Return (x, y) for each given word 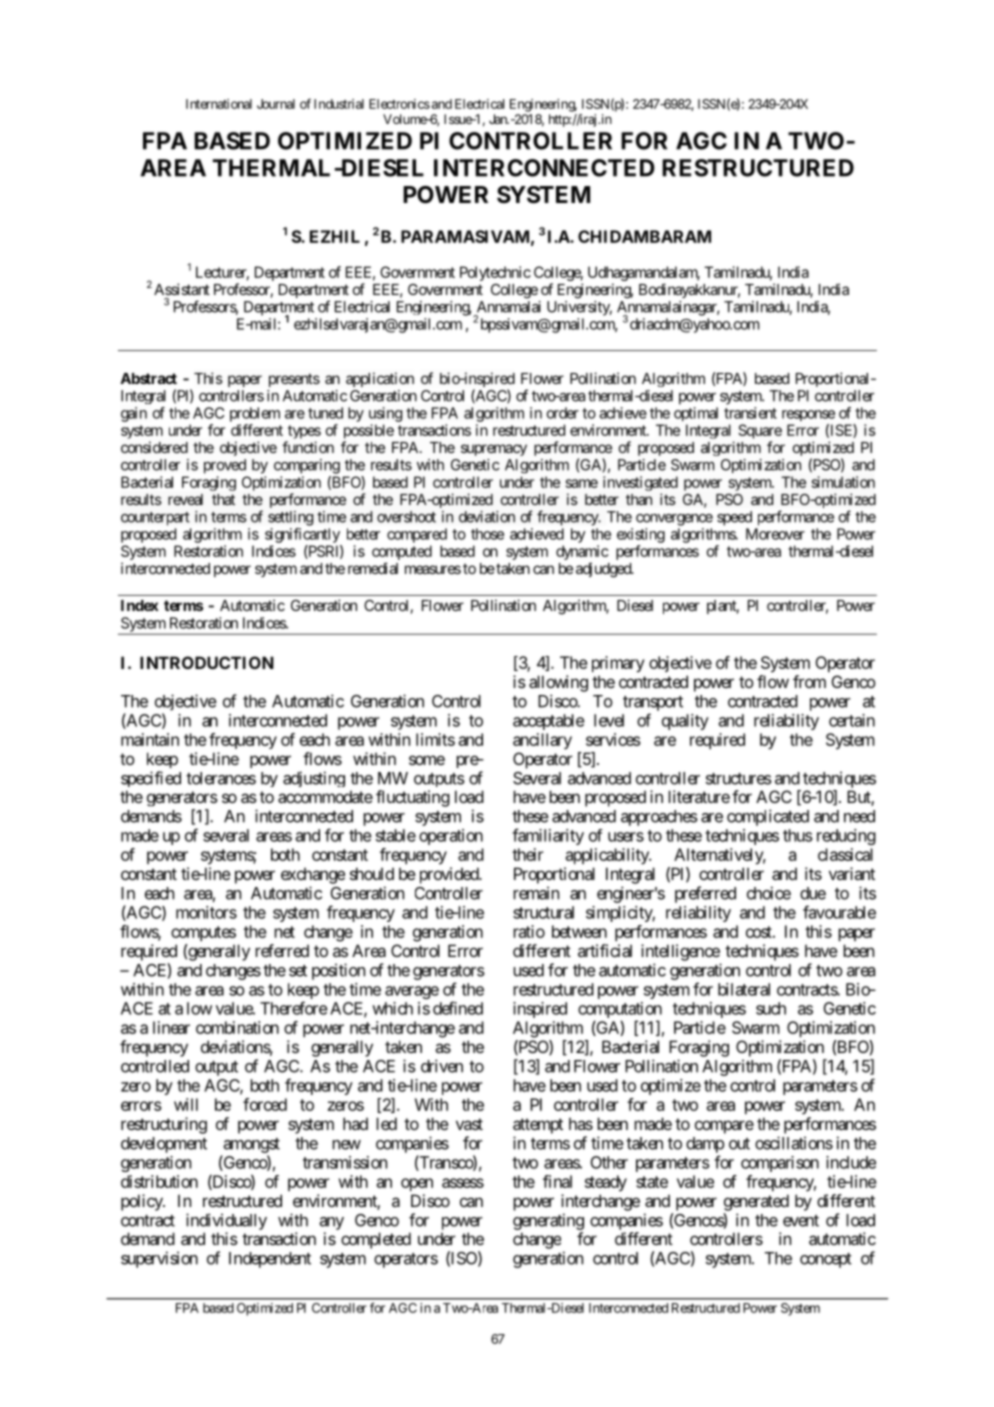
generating (548, 1221)
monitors (206, 912)
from (809, 681)
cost (760, 932)
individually (226, 1221)
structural (543, 912)
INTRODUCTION (207, 662)
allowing (558, 683)
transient (750, 413)
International (219, 104)
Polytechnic (495, 273)
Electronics (399, 104)
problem (255, 414)
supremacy (494, 450)
